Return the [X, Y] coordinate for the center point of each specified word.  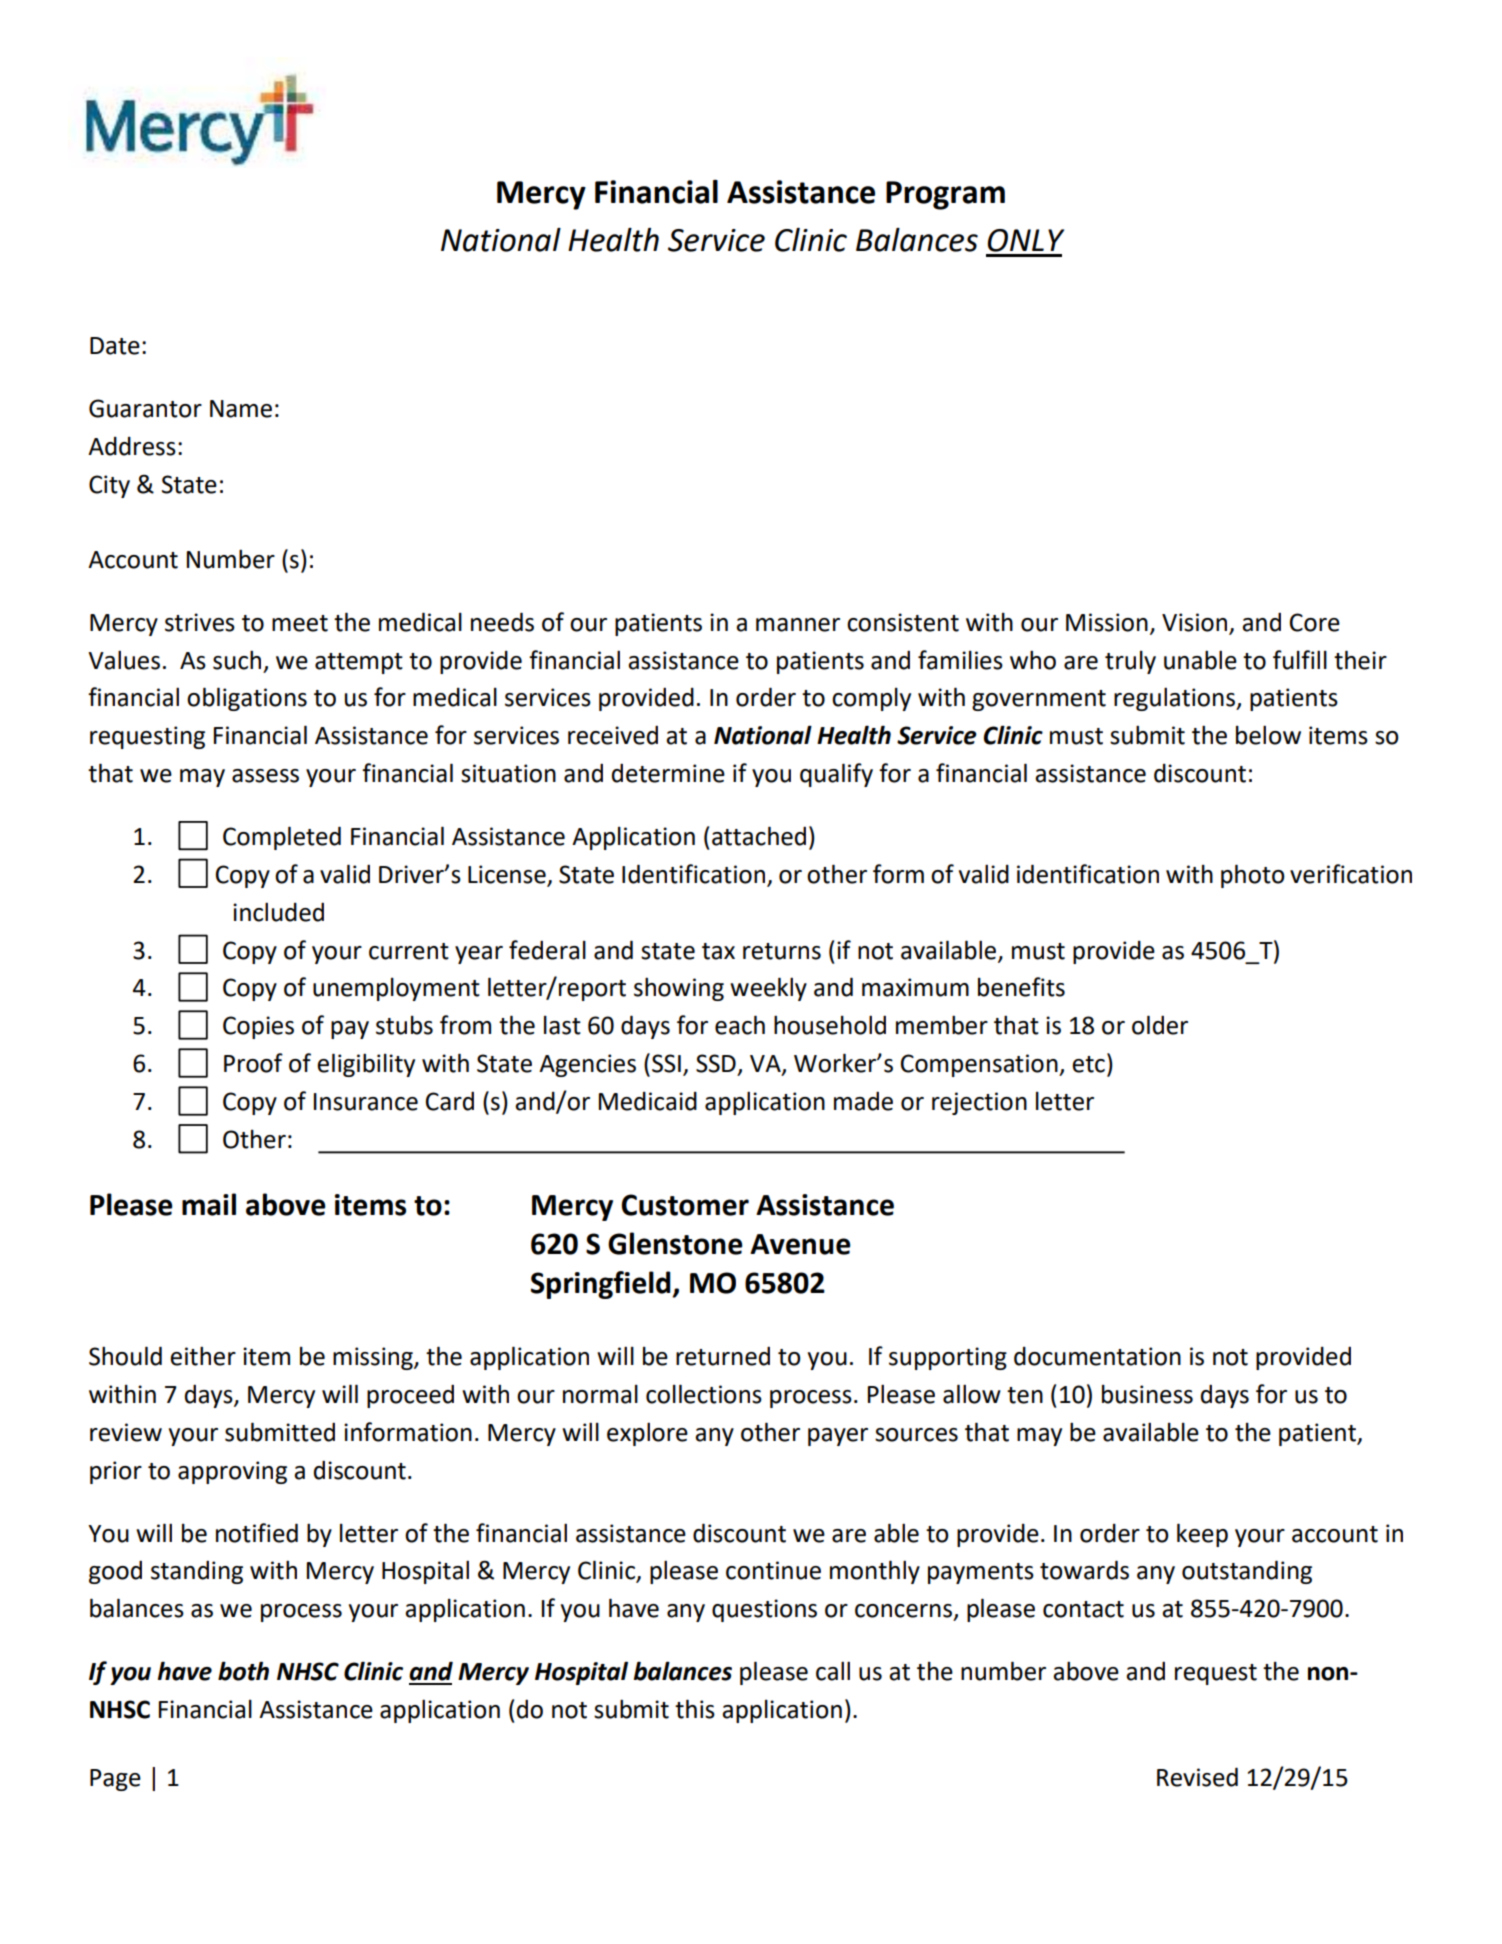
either [203, 1356]
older [1160, 1025]
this [695, 1709]
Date [115, 346]
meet [300, 623]
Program [945, 195]
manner [798, 625]
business [1147, 1394]
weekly [768, 989]
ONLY [1026, 240]
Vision [1194, 622]
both [243, 1671]
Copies [258, 1027]
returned [723, 1356]
